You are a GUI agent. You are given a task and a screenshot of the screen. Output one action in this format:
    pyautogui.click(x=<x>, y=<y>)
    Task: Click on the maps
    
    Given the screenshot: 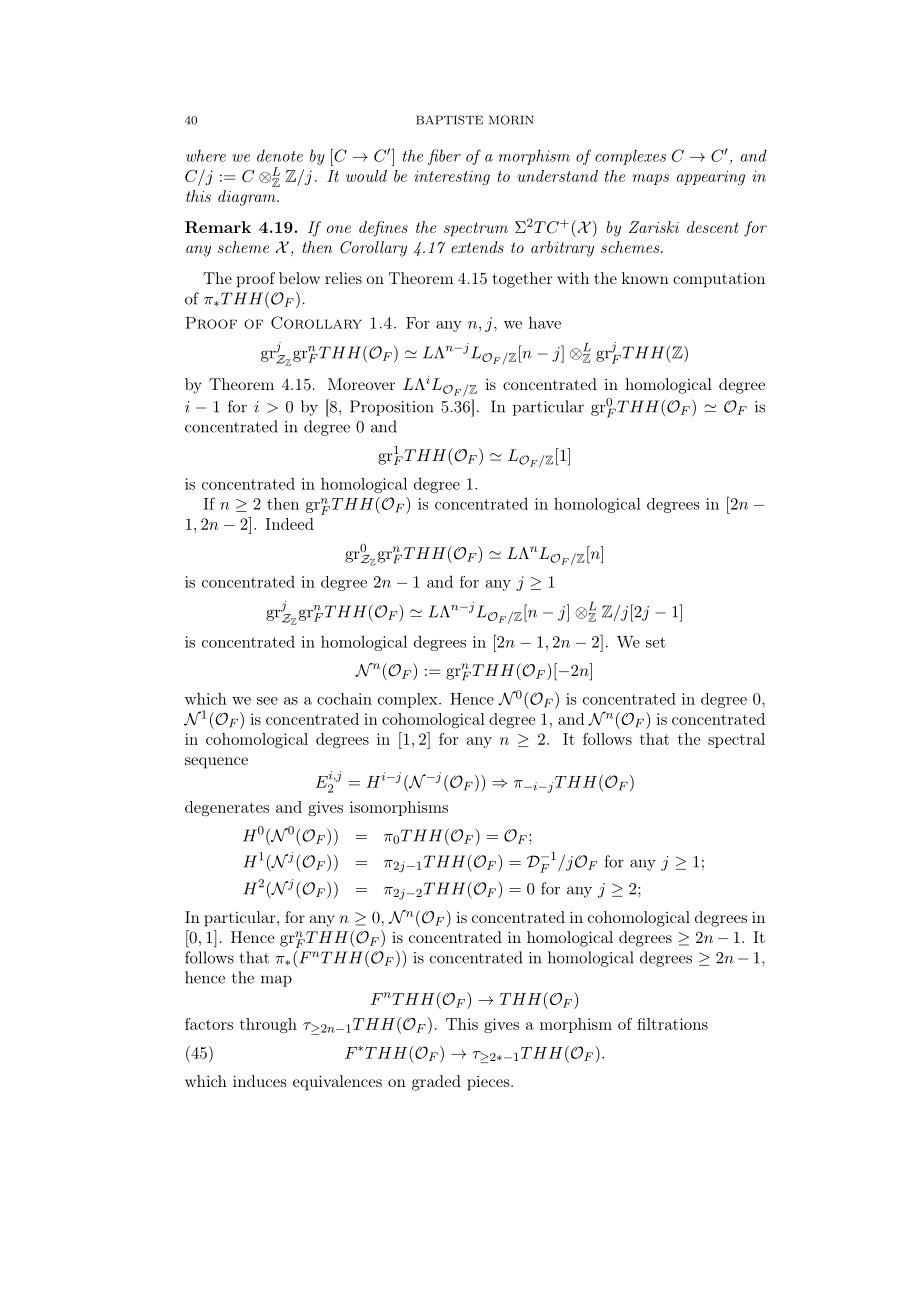 What is the action you would take?
    pyautogui.click(x=650, y=179)
